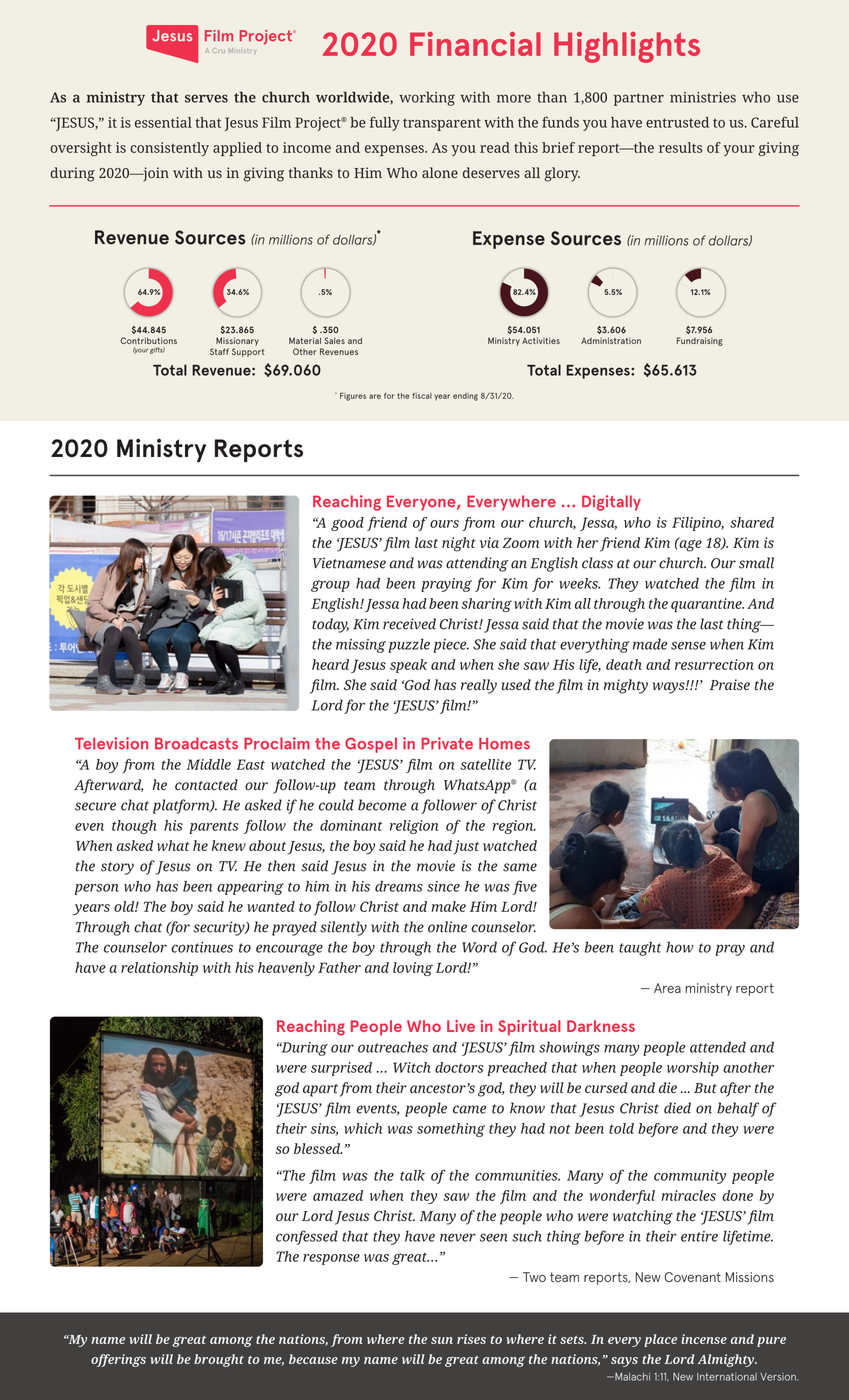 This image has height=1400, width=849. I want to click on Praise, so click(729, 685).
